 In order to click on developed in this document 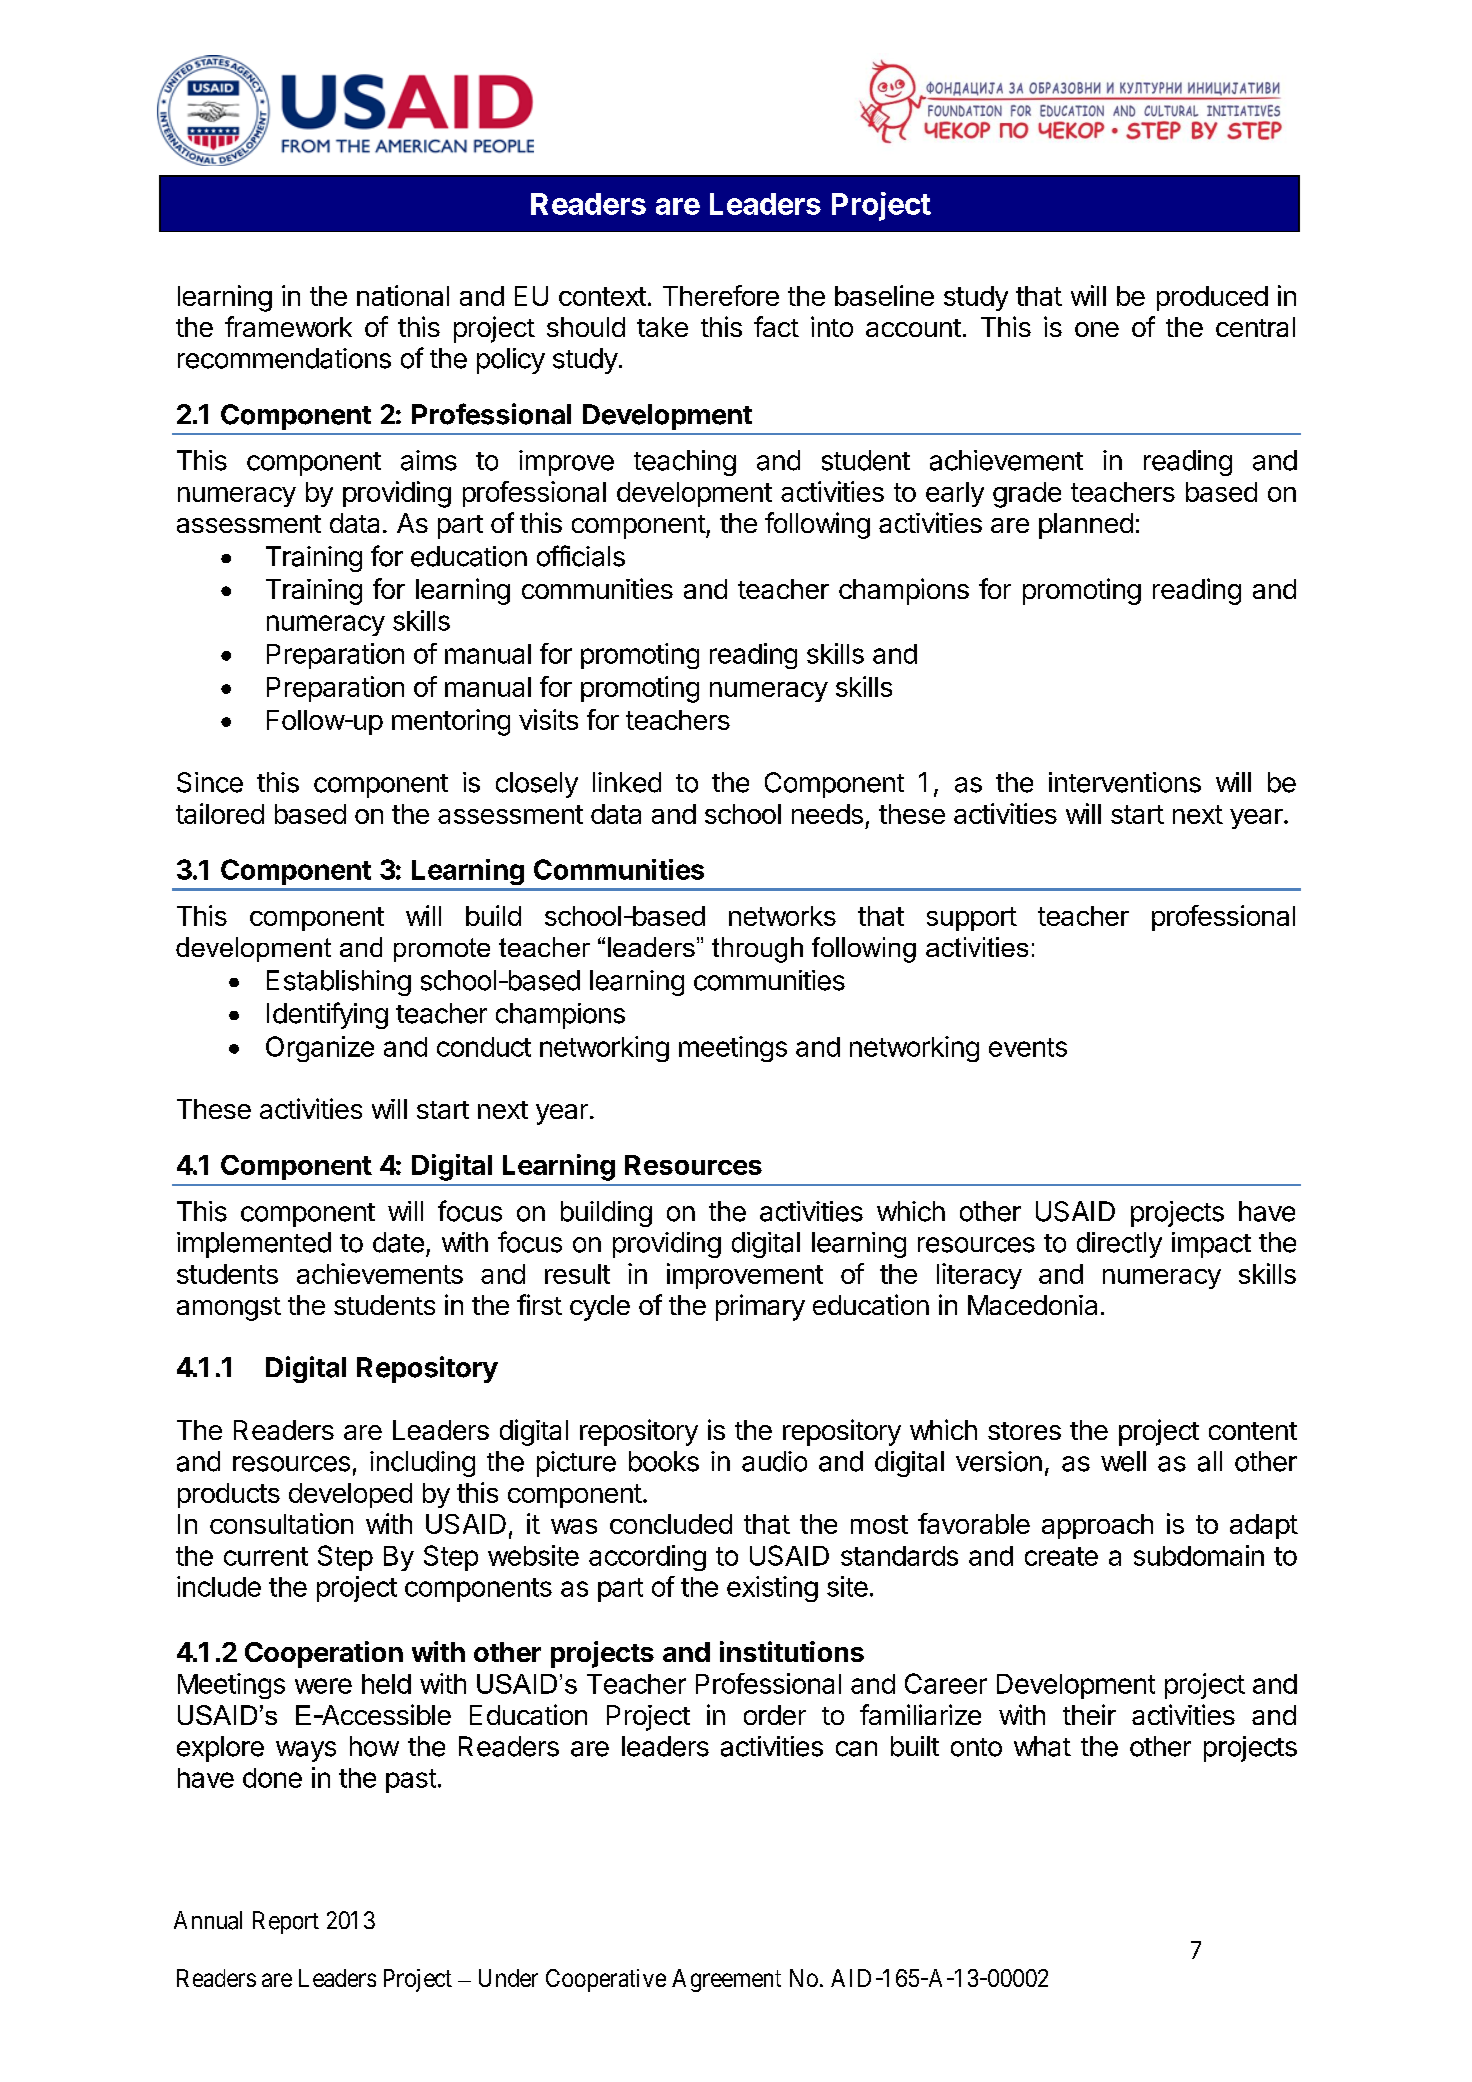, I will do `click(350, 1495)`.
